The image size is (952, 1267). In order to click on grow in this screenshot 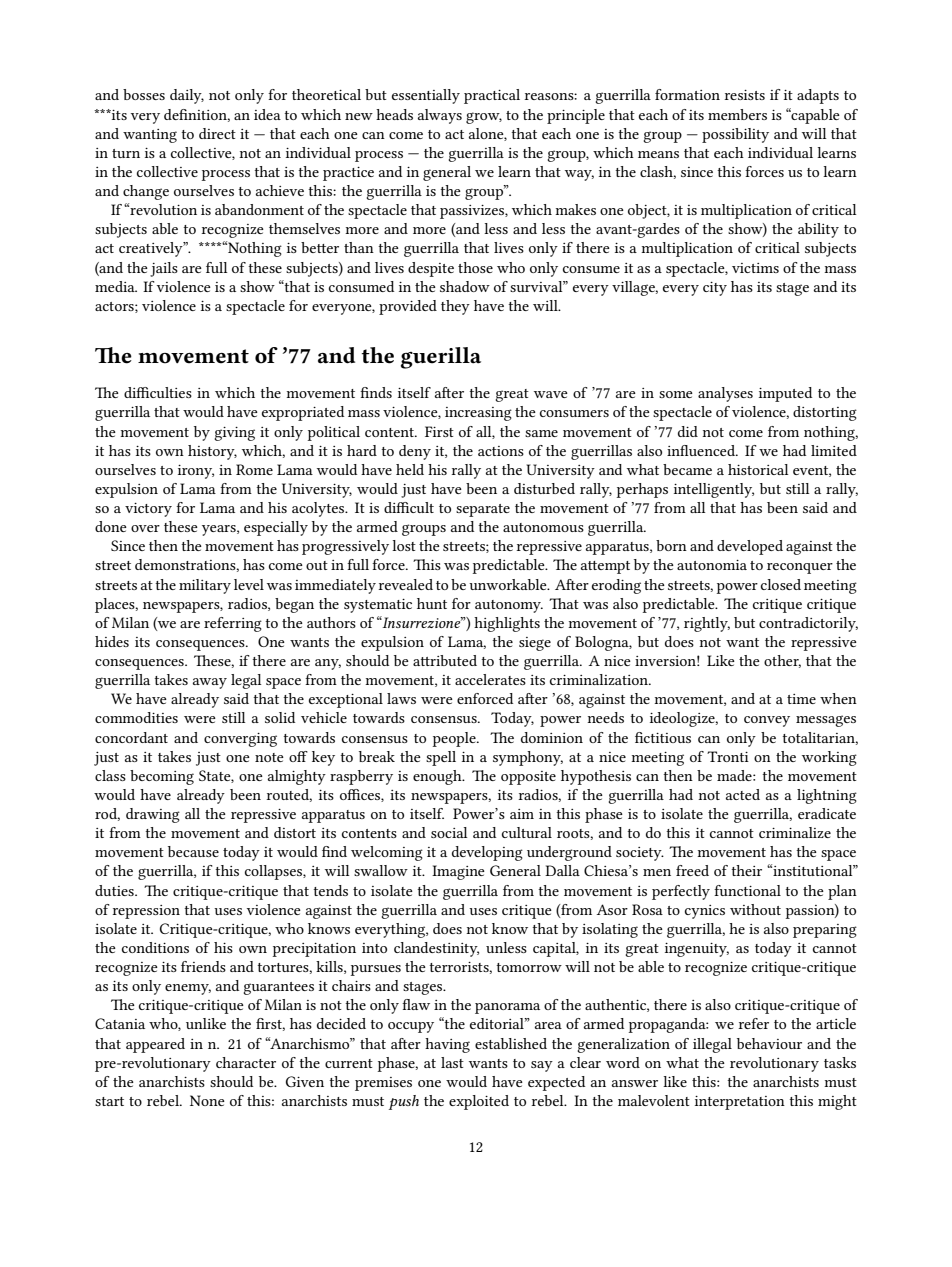, I will do `click(484, 118)`.
